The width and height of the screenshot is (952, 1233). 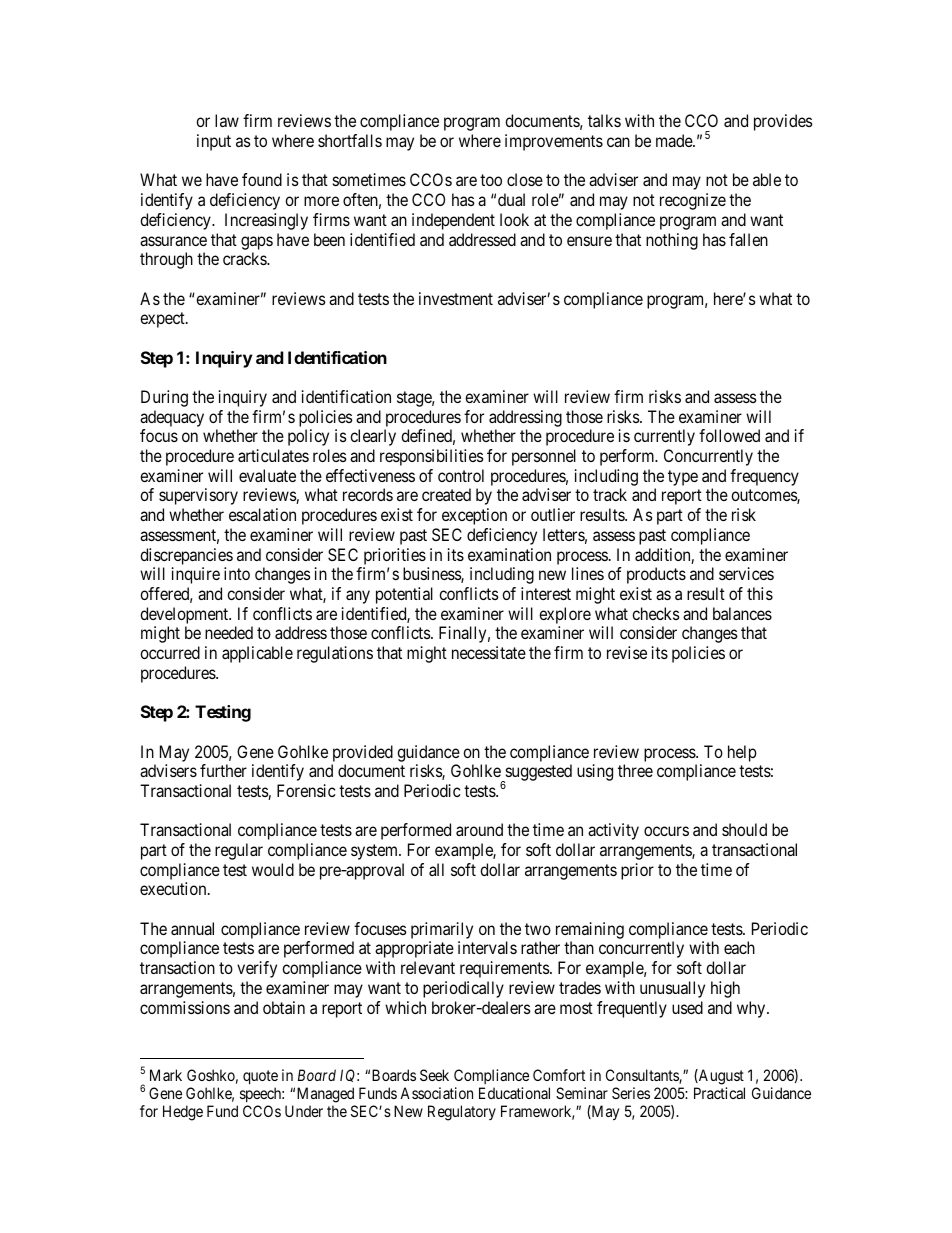 What do you see at coordinates (229, 632) in the screenshot?
I see `needed` at bounding box center [229, 632].
